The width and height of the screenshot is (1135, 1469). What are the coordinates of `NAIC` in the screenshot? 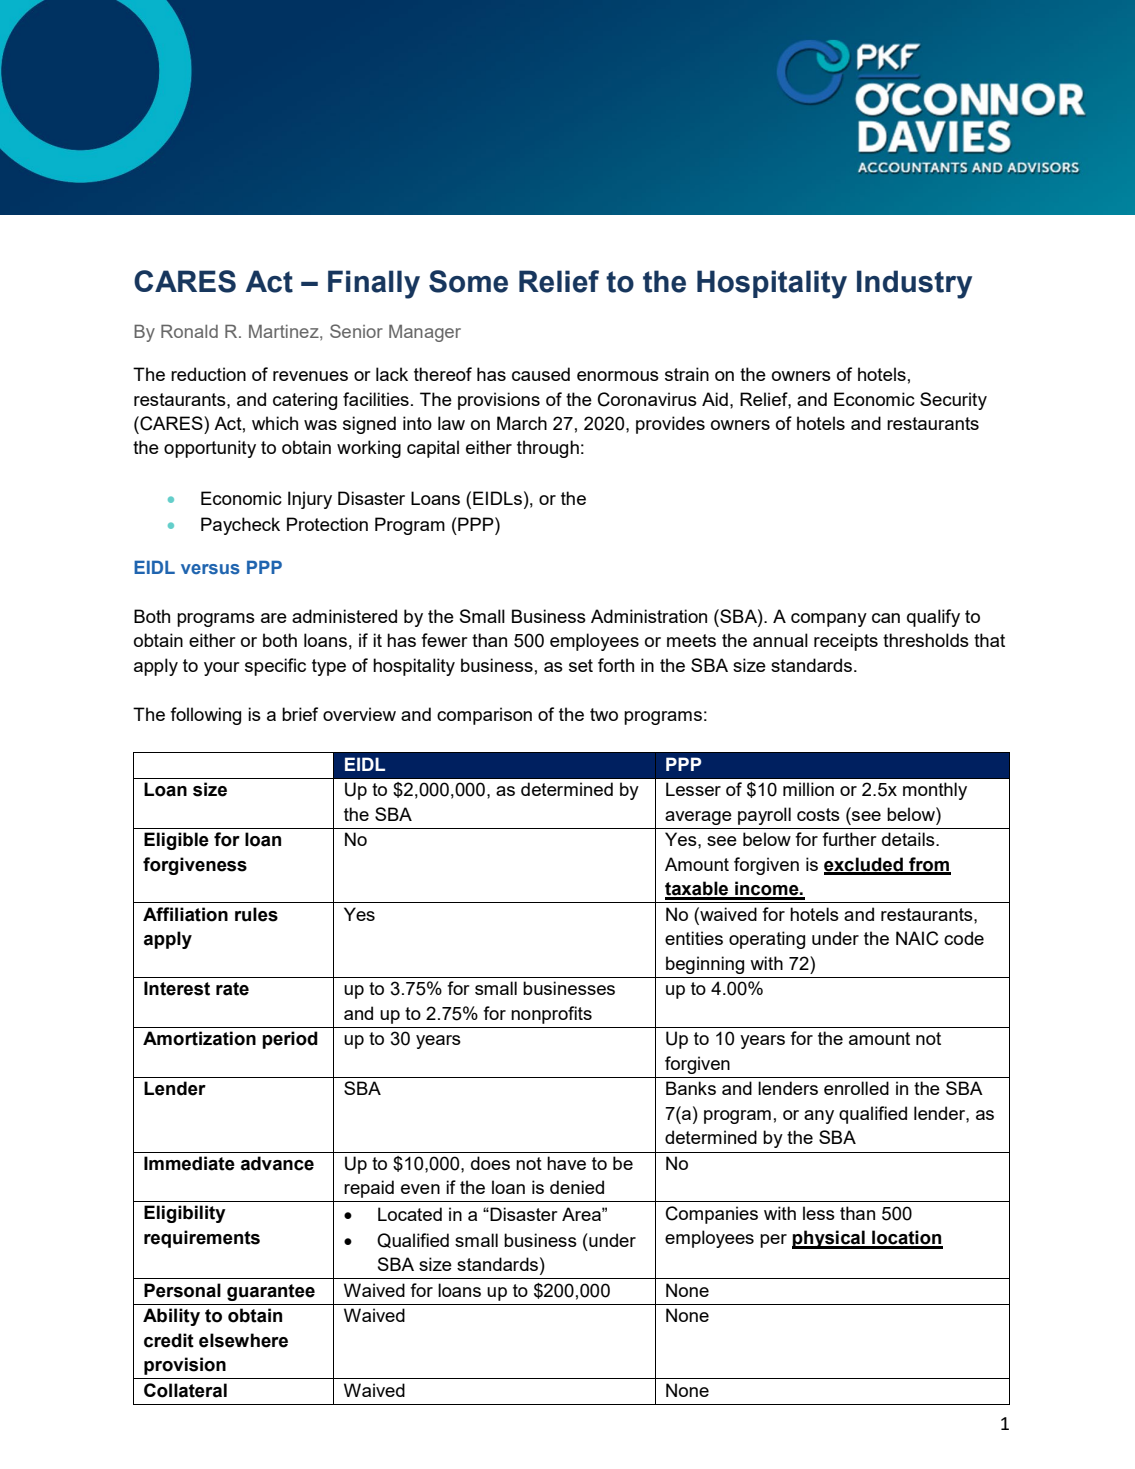 It's located at (917, 938).
